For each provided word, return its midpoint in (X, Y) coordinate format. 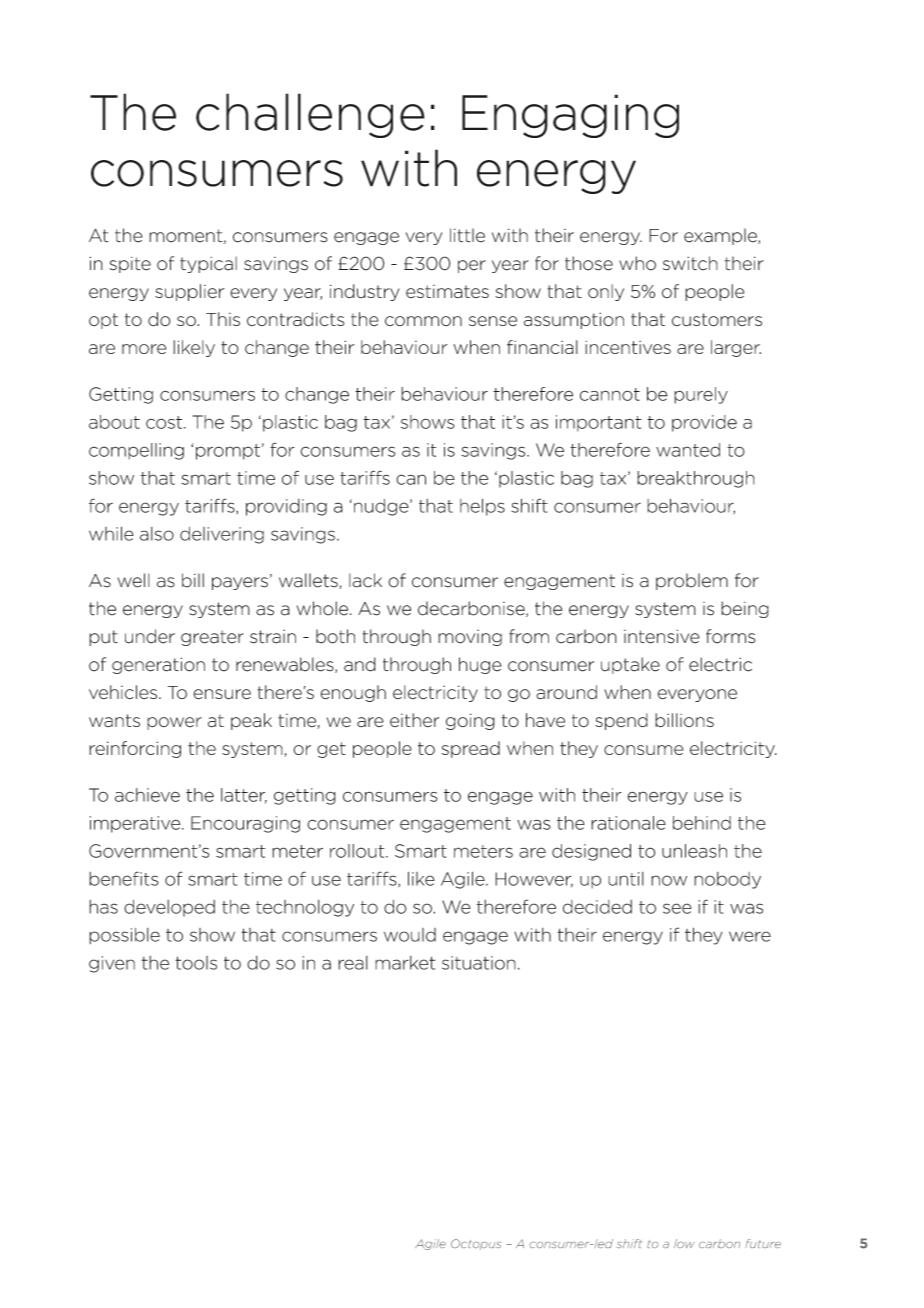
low (684, 1243)
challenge (310, 115)
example (721, 236)
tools (196, 963)
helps (482, 507)
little (467, 235)
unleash (694, 851)
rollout (358, 851)
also (157, 534)
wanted (688, 450)
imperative (136, 824)
